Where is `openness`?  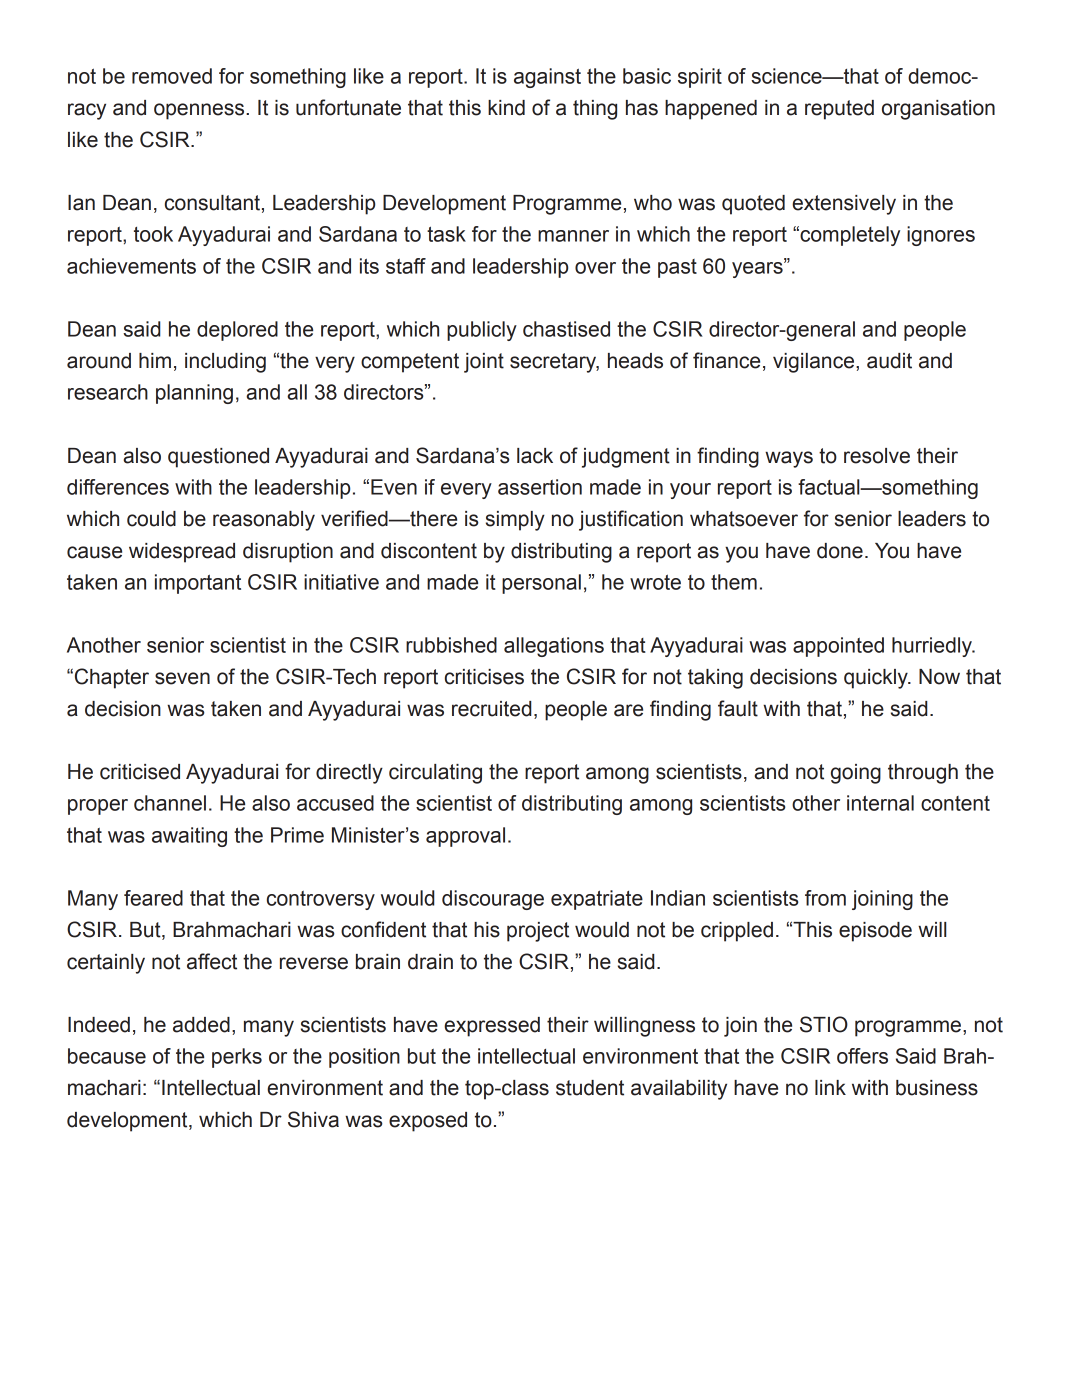
openness is located at coordinates (200, 111).
